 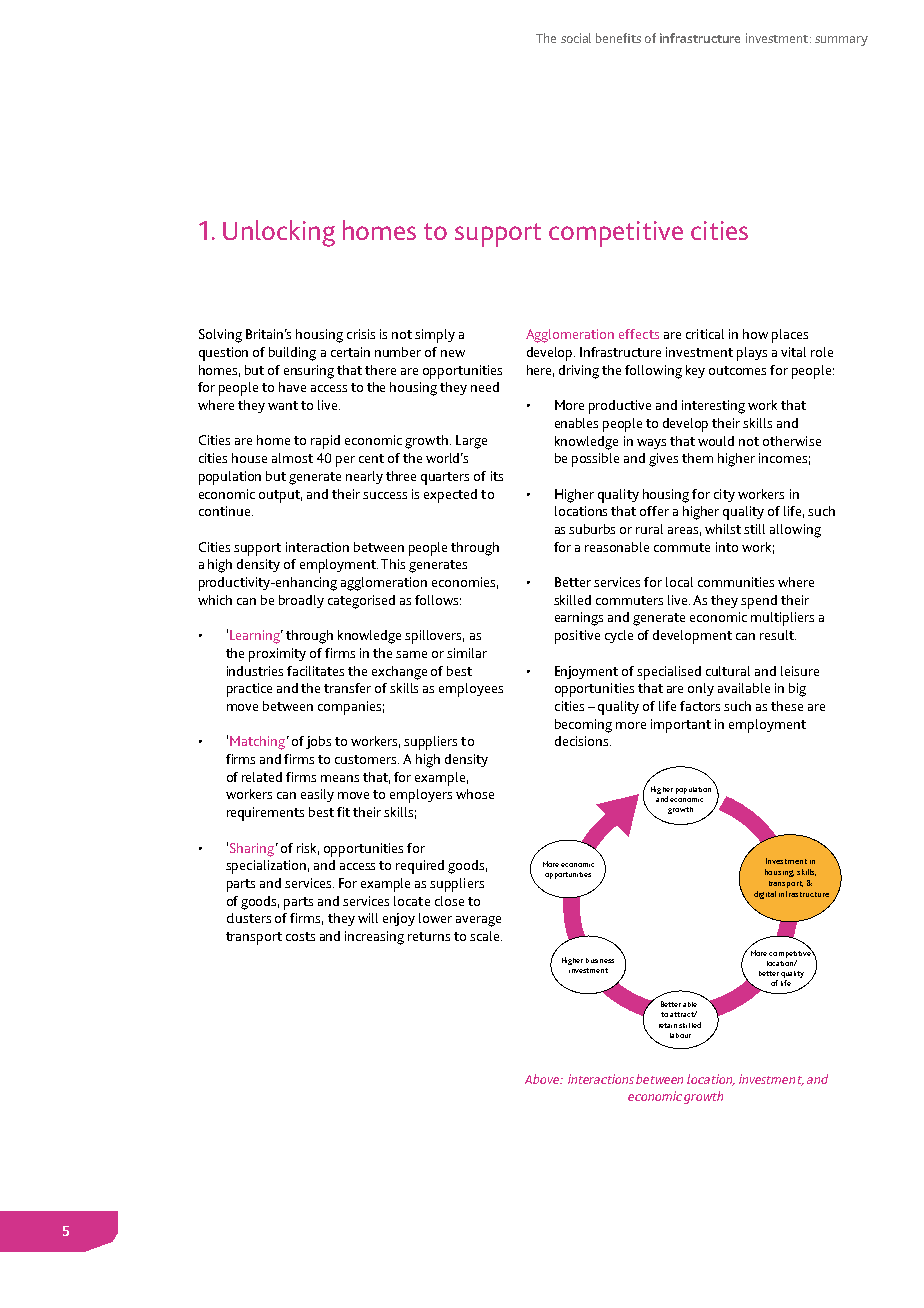 I want to click on these, so click(x=787, y=706).
